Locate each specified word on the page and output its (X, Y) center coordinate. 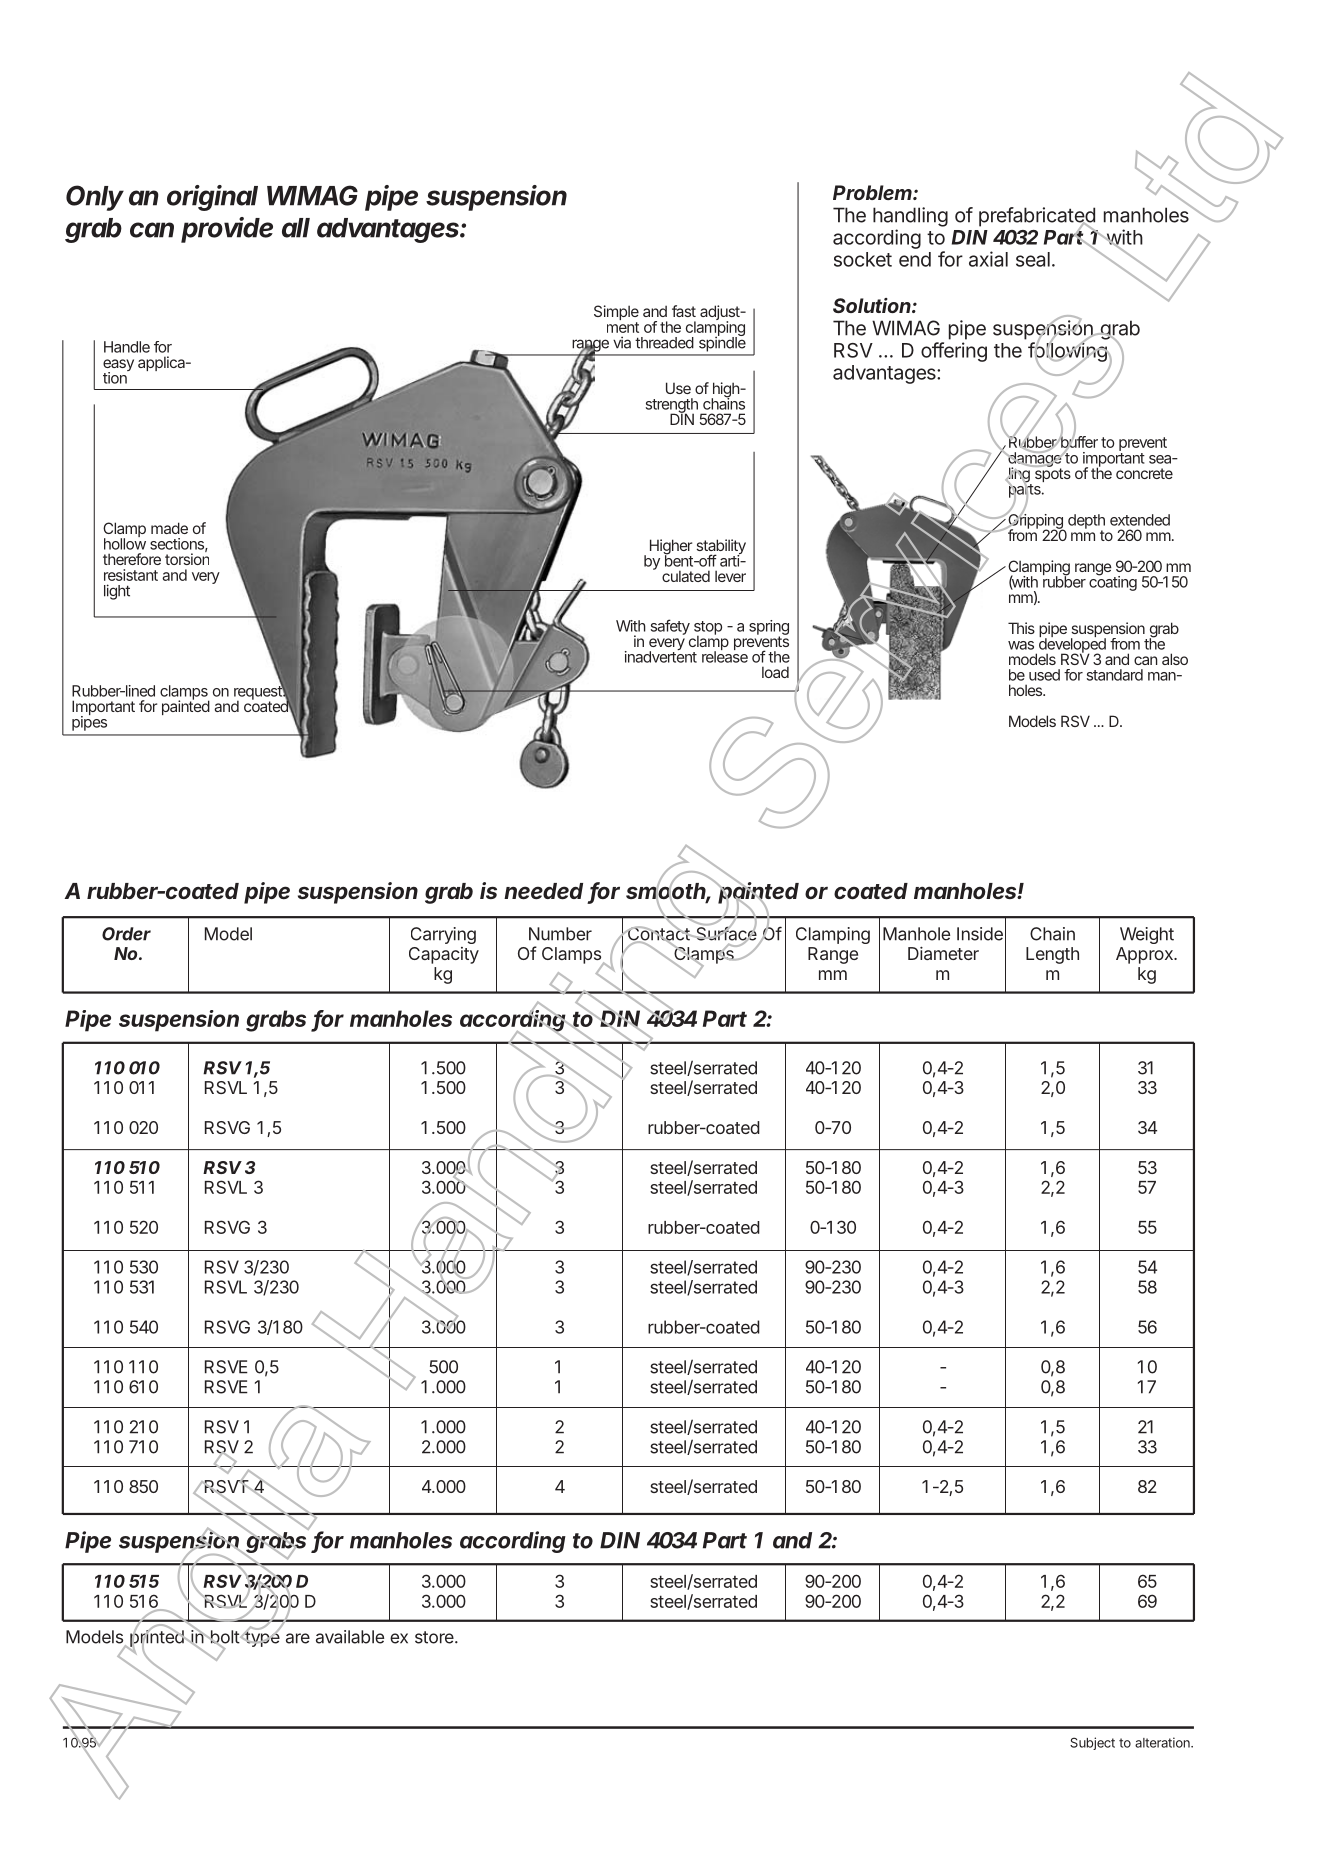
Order (126, 934)
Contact (659, 934)
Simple (616, 314)
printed (157, 1639)
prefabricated (1037, 218)
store (435, 1637)
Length (1052, 955)
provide (227, 230)
